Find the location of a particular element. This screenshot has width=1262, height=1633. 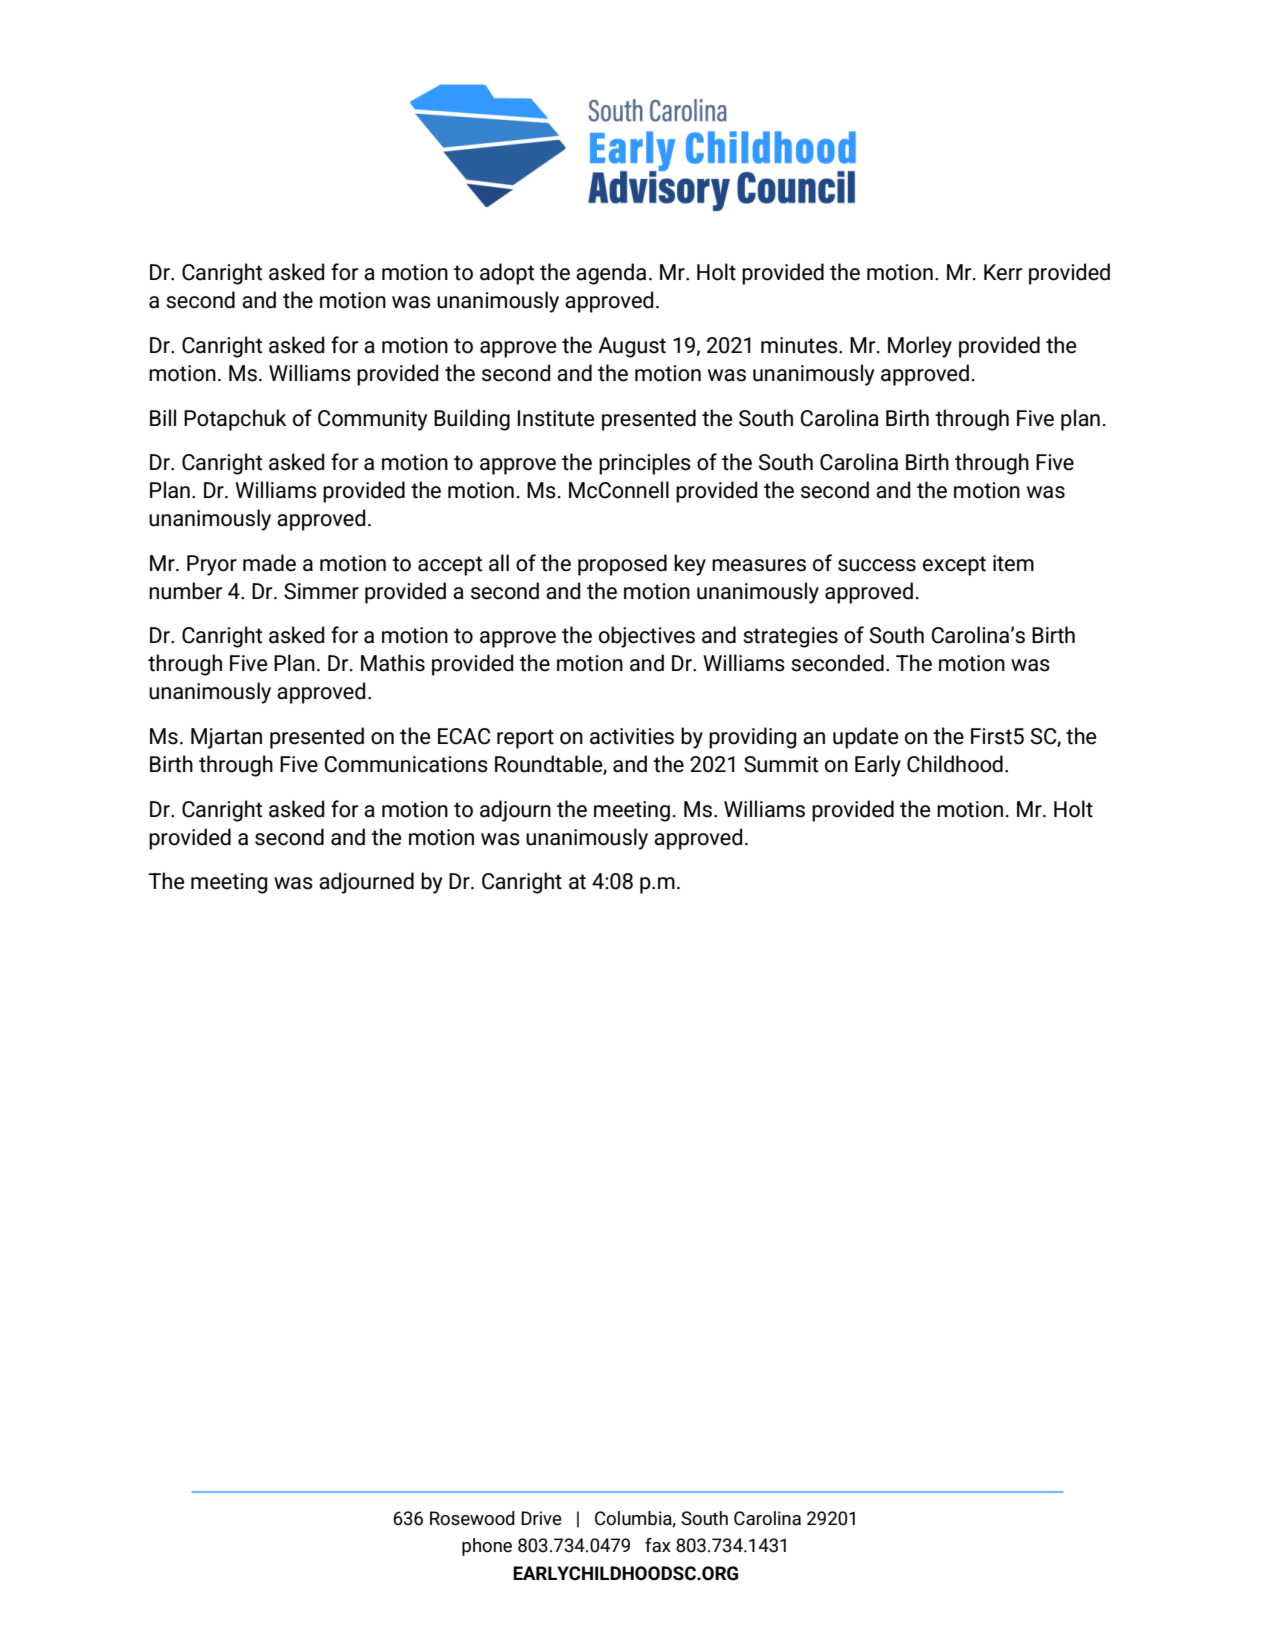

Morley is located at coordinates (920, 347).
